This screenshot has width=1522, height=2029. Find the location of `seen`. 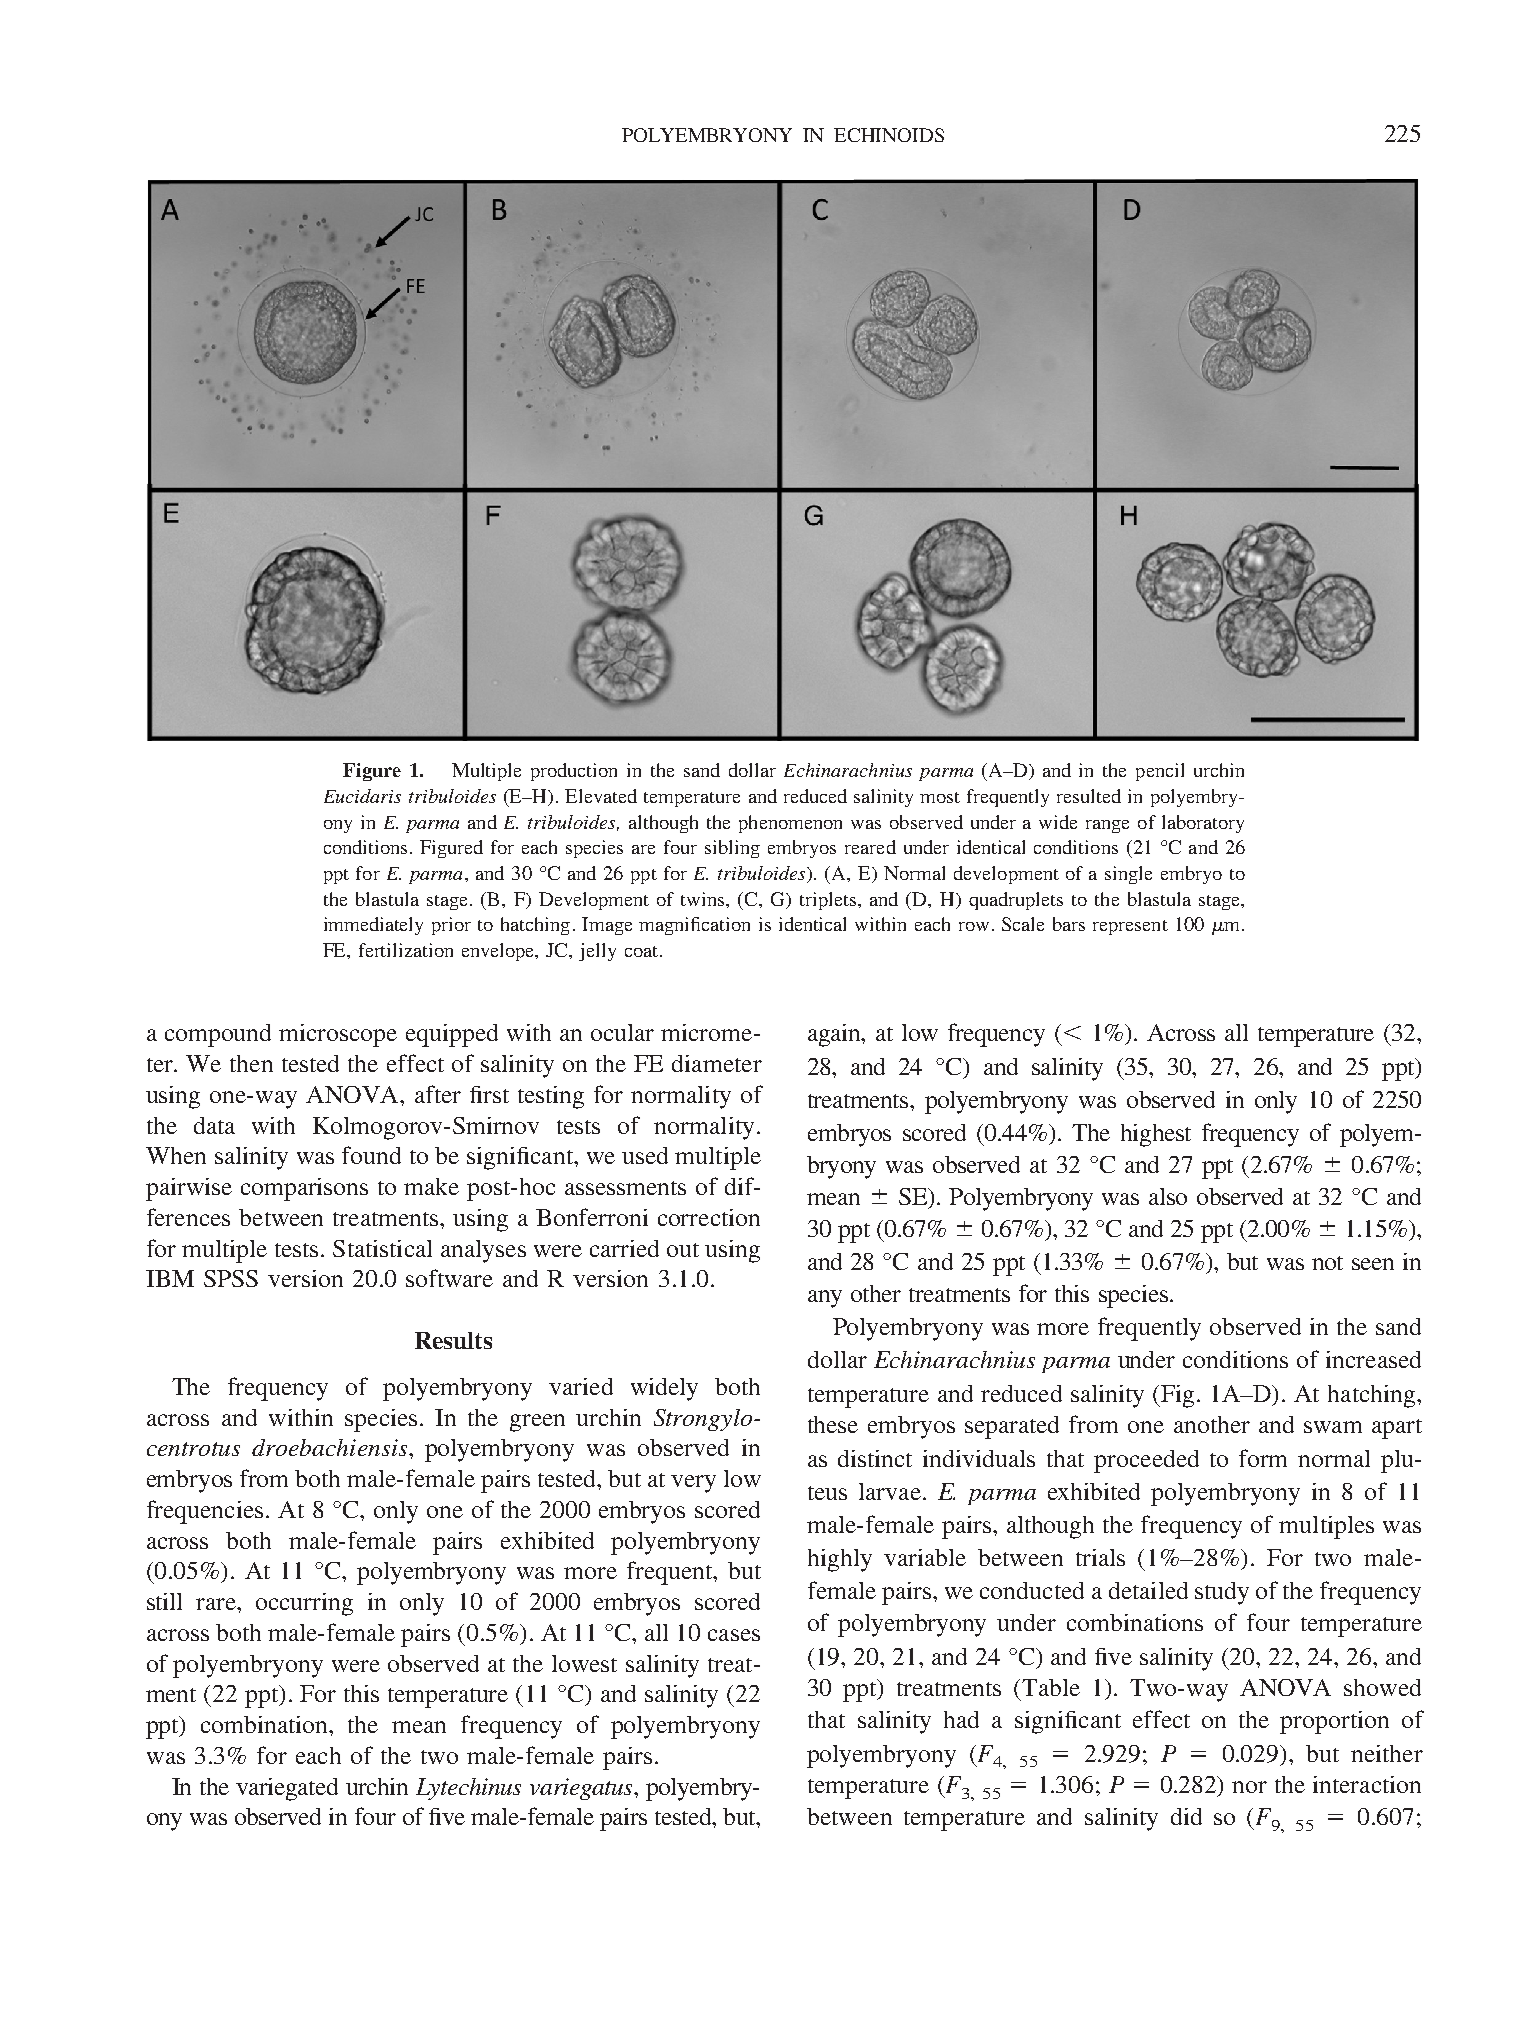

seen is located at coordinates (1373, 1264).
